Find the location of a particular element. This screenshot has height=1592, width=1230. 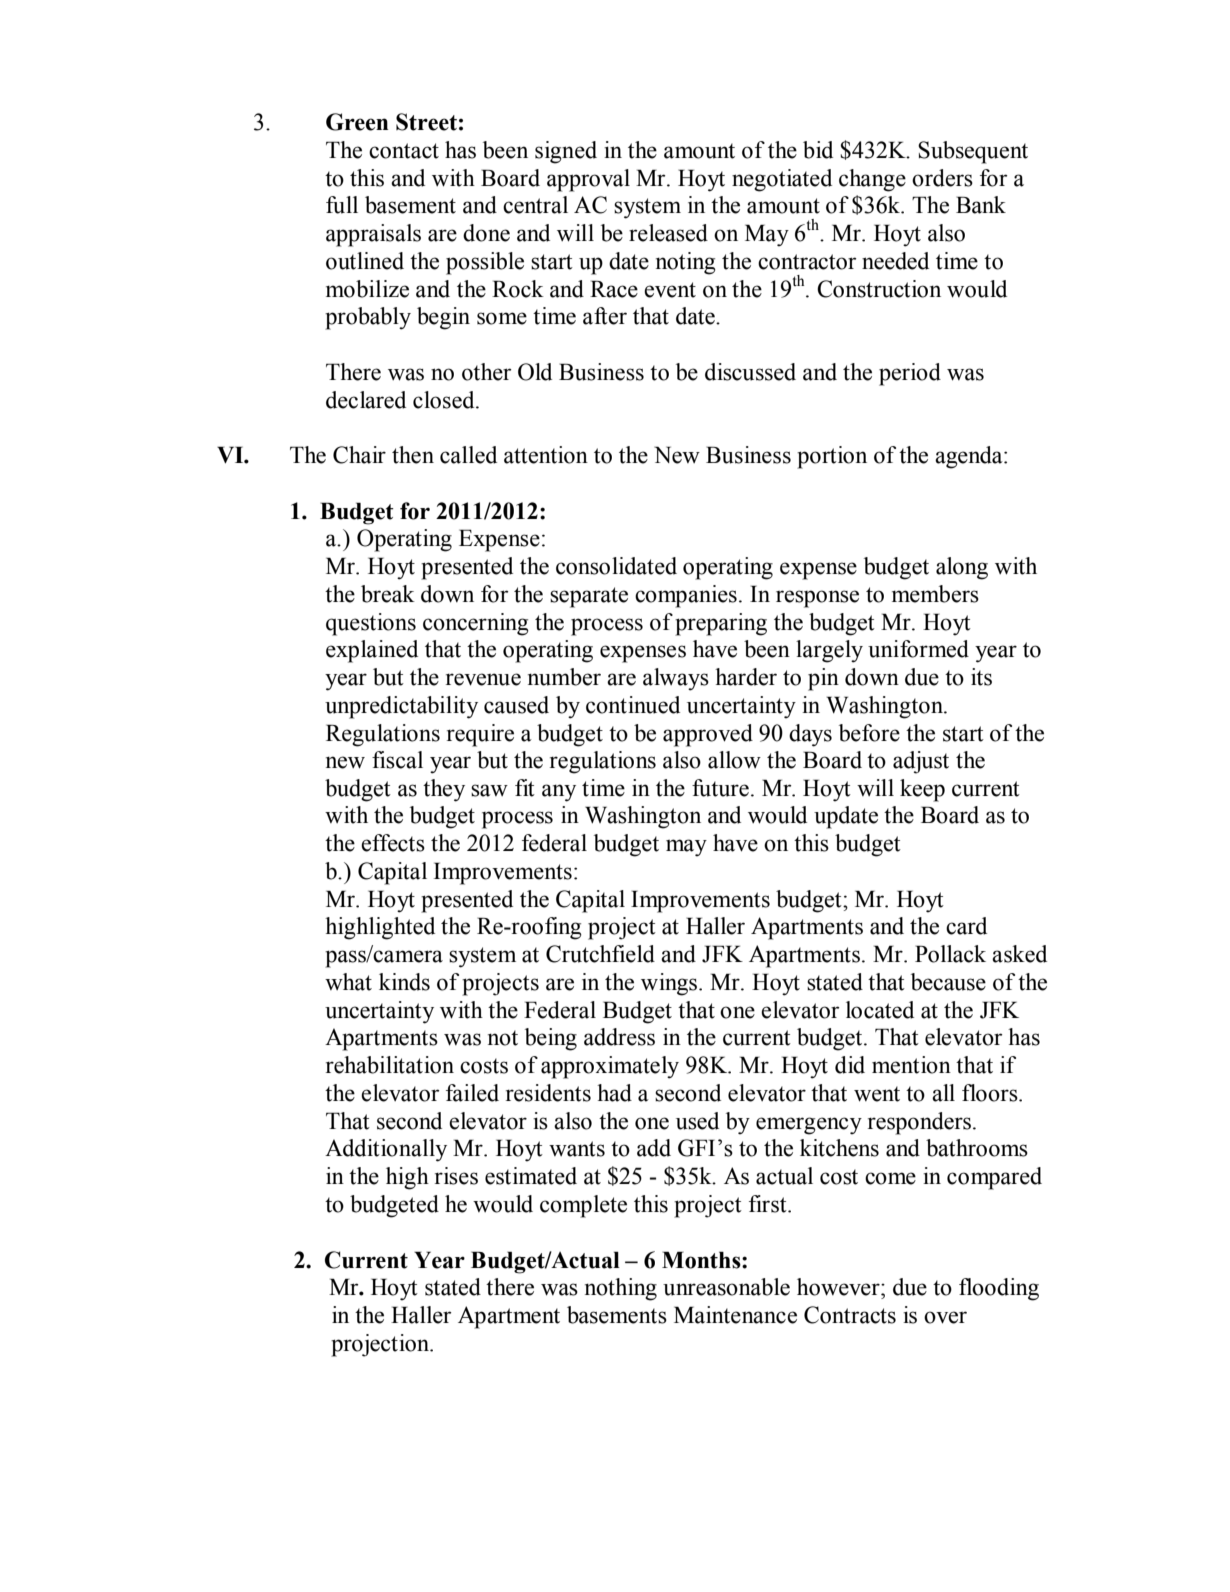

rises is located at coordinates (456, 1176).
